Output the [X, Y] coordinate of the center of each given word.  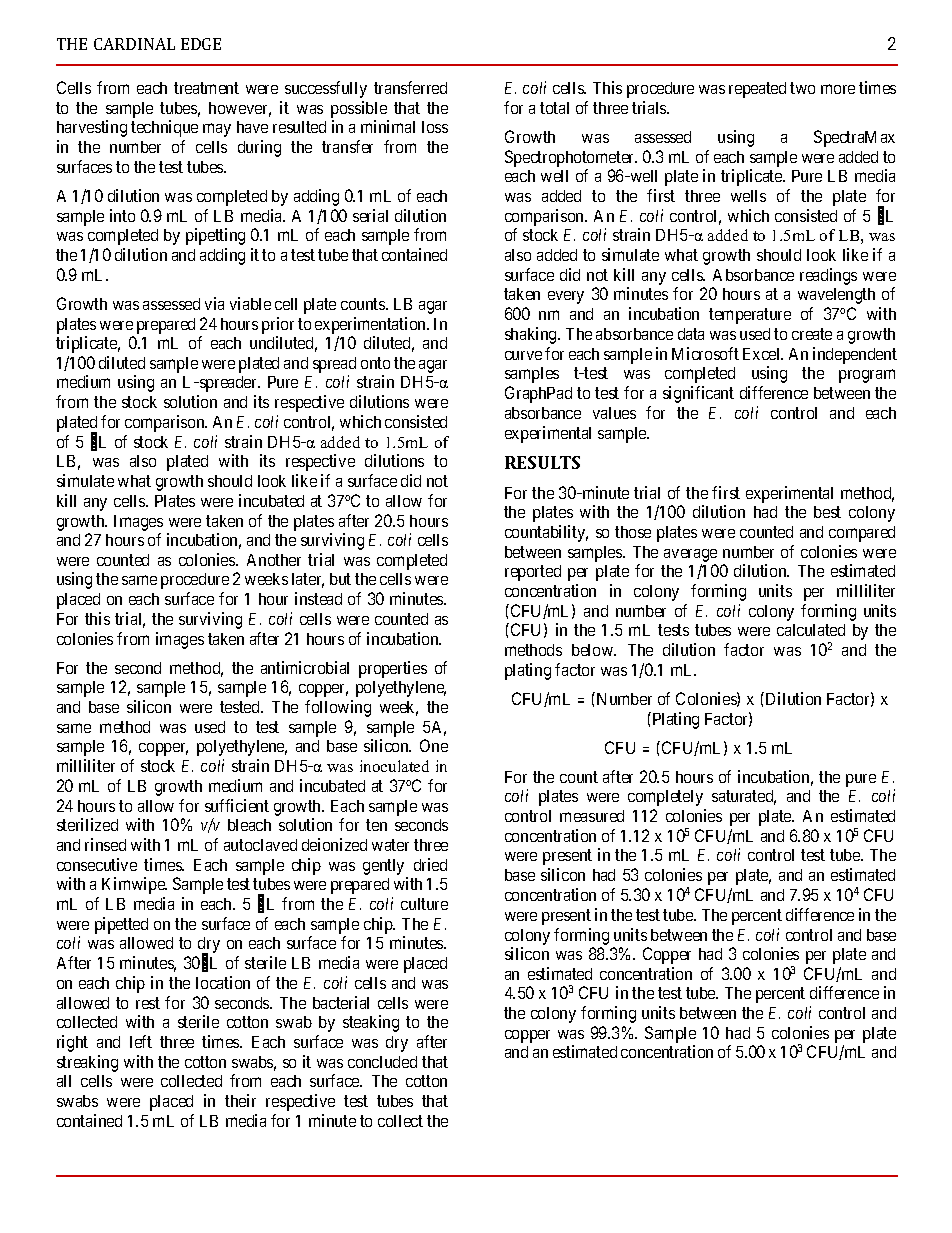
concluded [382, 1062]
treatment [206, 88]
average [690, 555]
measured [592, 816]
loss [435, 127]
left [141, 1041]
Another [274, 560]
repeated [757, 90]
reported [533, 573]
